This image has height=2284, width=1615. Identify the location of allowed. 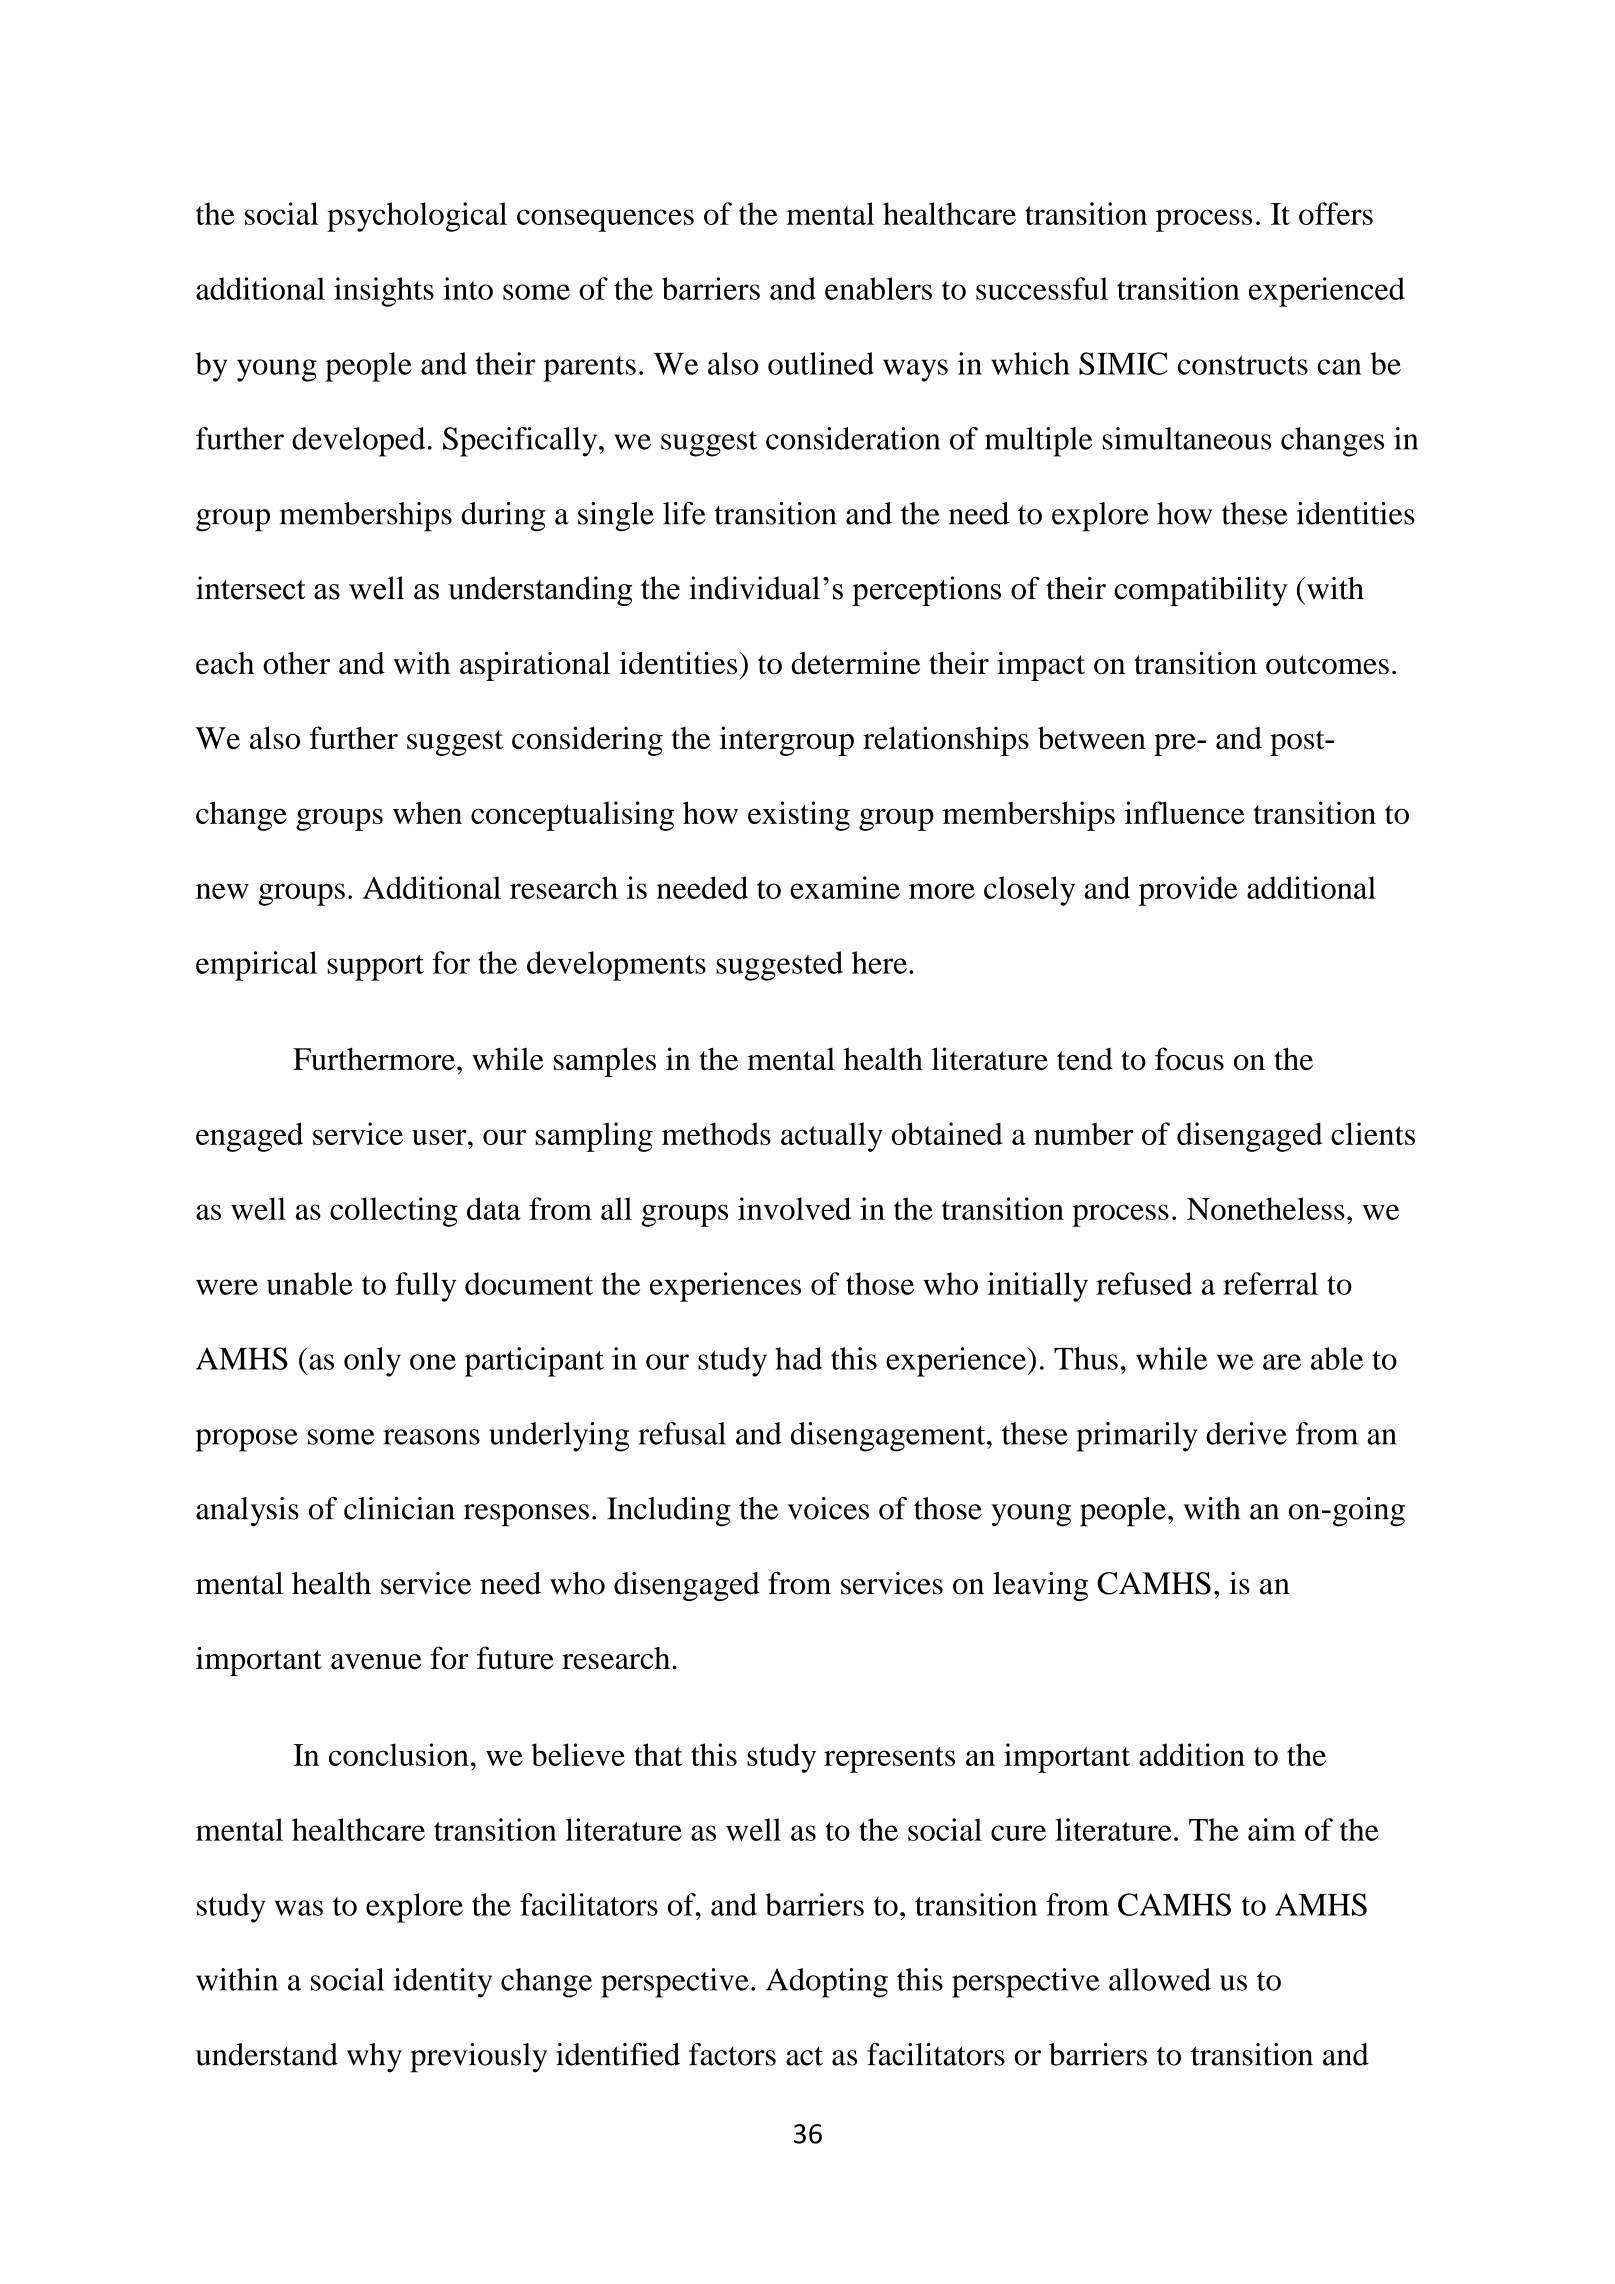
(1160, 1979).
